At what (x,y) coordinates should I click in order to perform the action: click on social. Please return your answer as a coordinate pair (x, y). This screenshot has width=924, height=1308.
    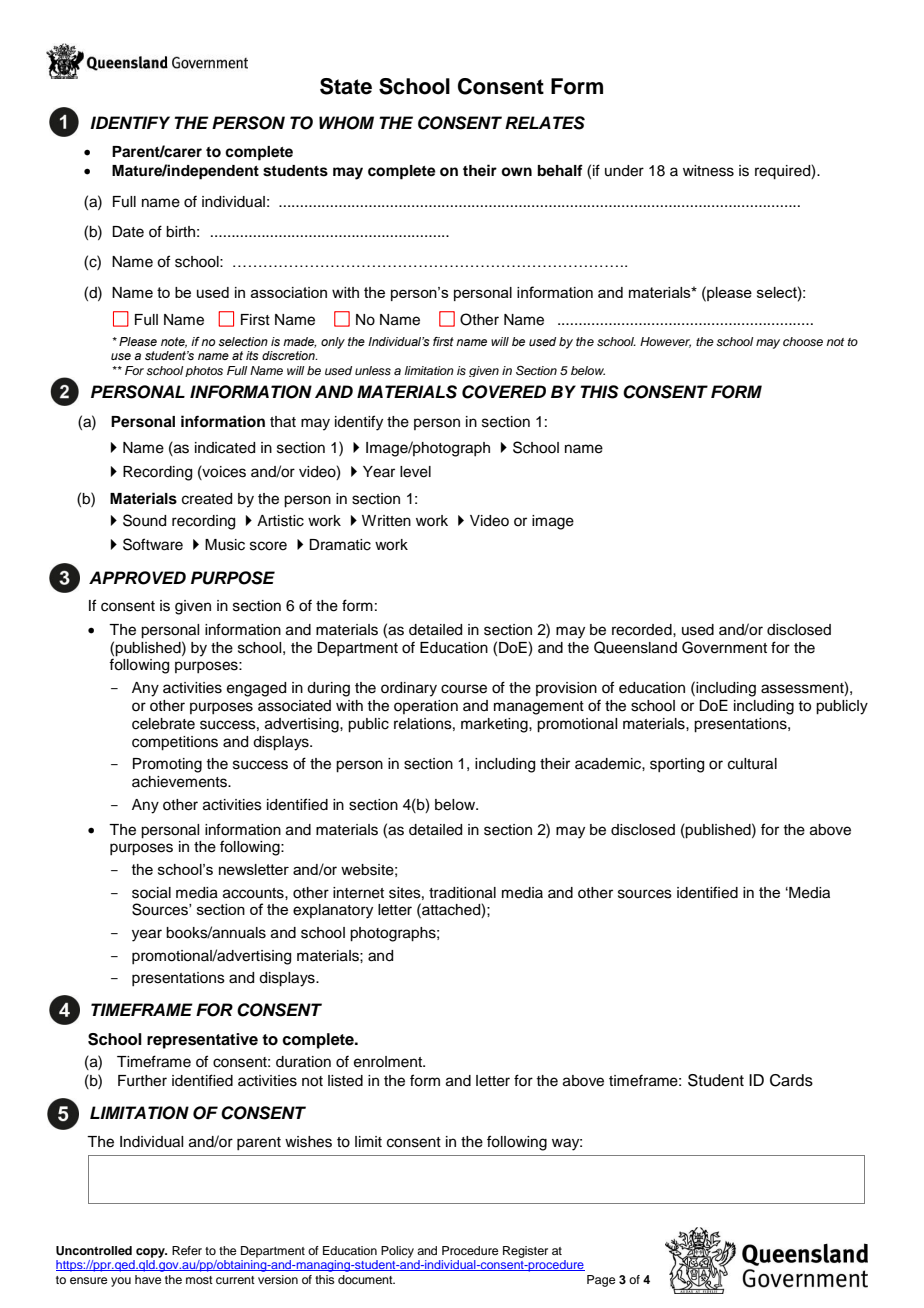
    Looking at the image, I should click on (151, 893).
